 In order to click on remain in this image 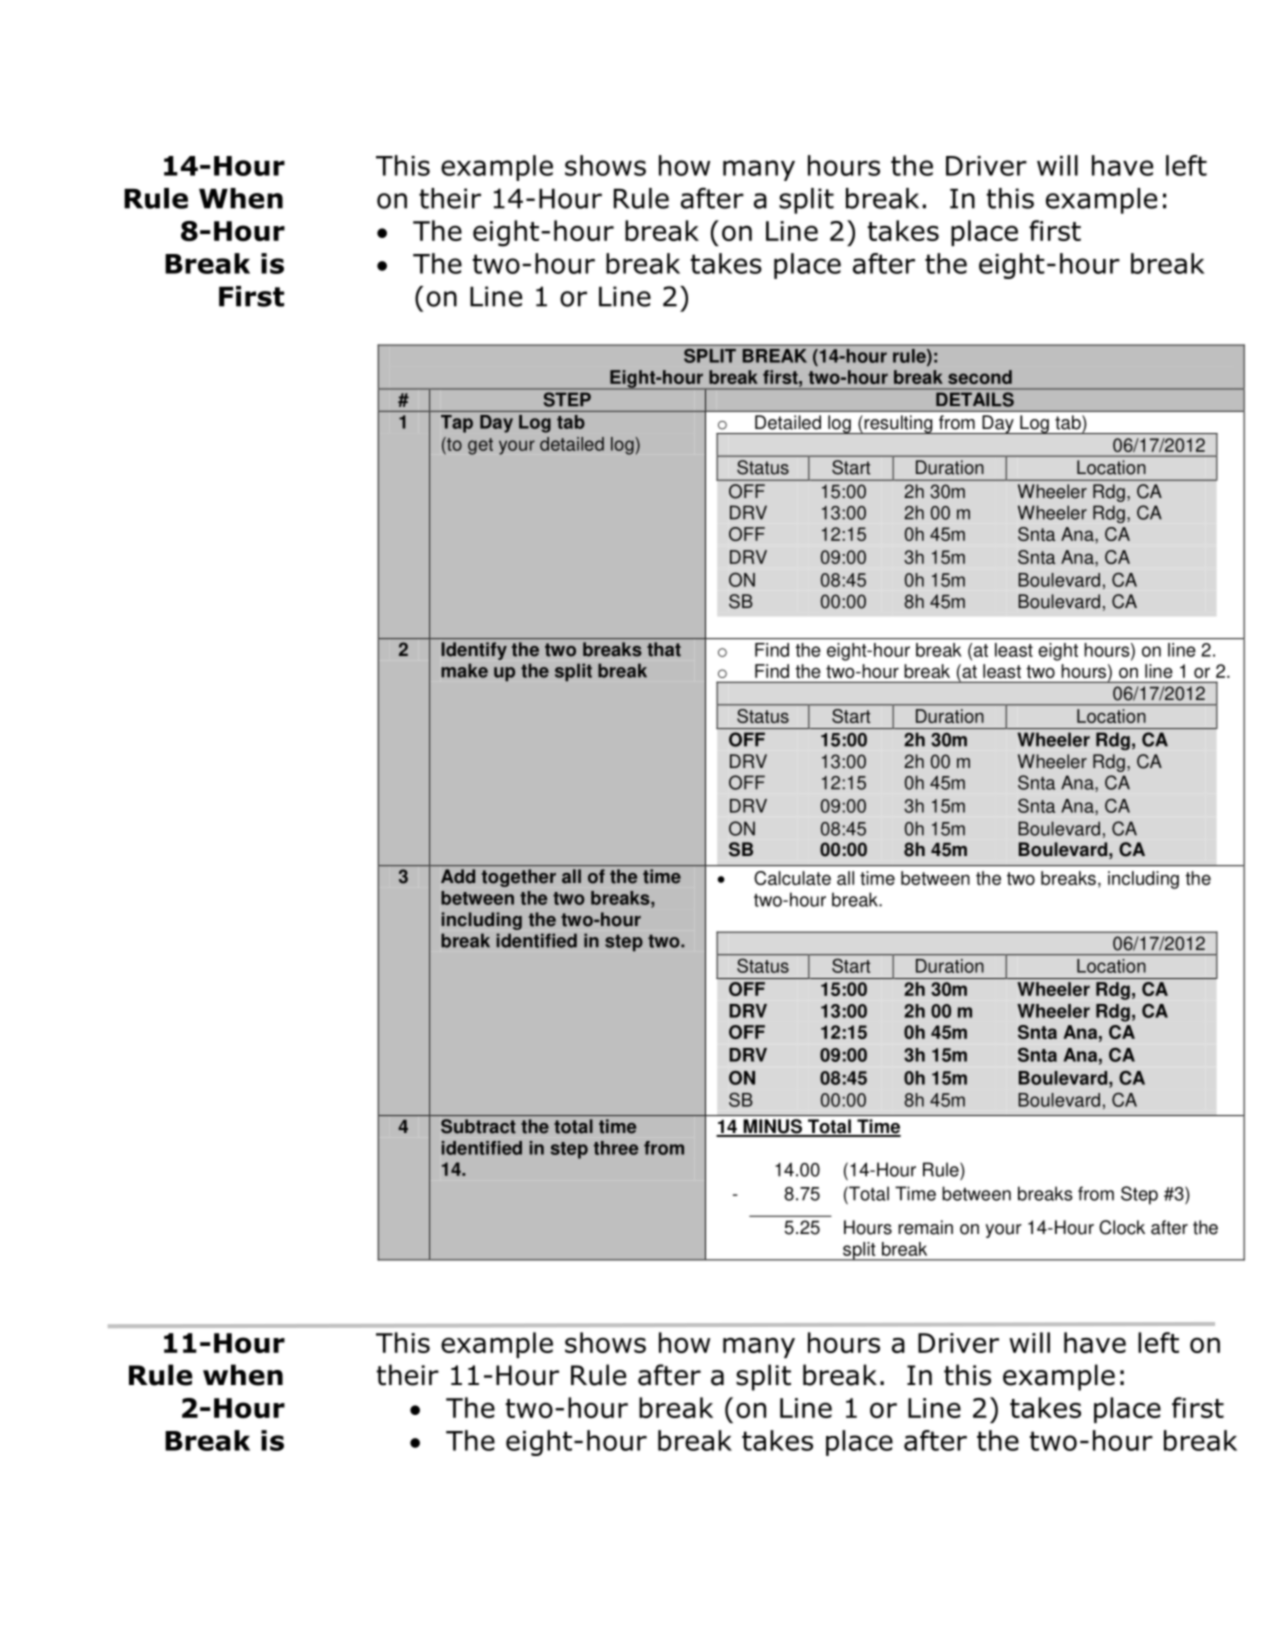, I will do `click(925, 1227)`.
